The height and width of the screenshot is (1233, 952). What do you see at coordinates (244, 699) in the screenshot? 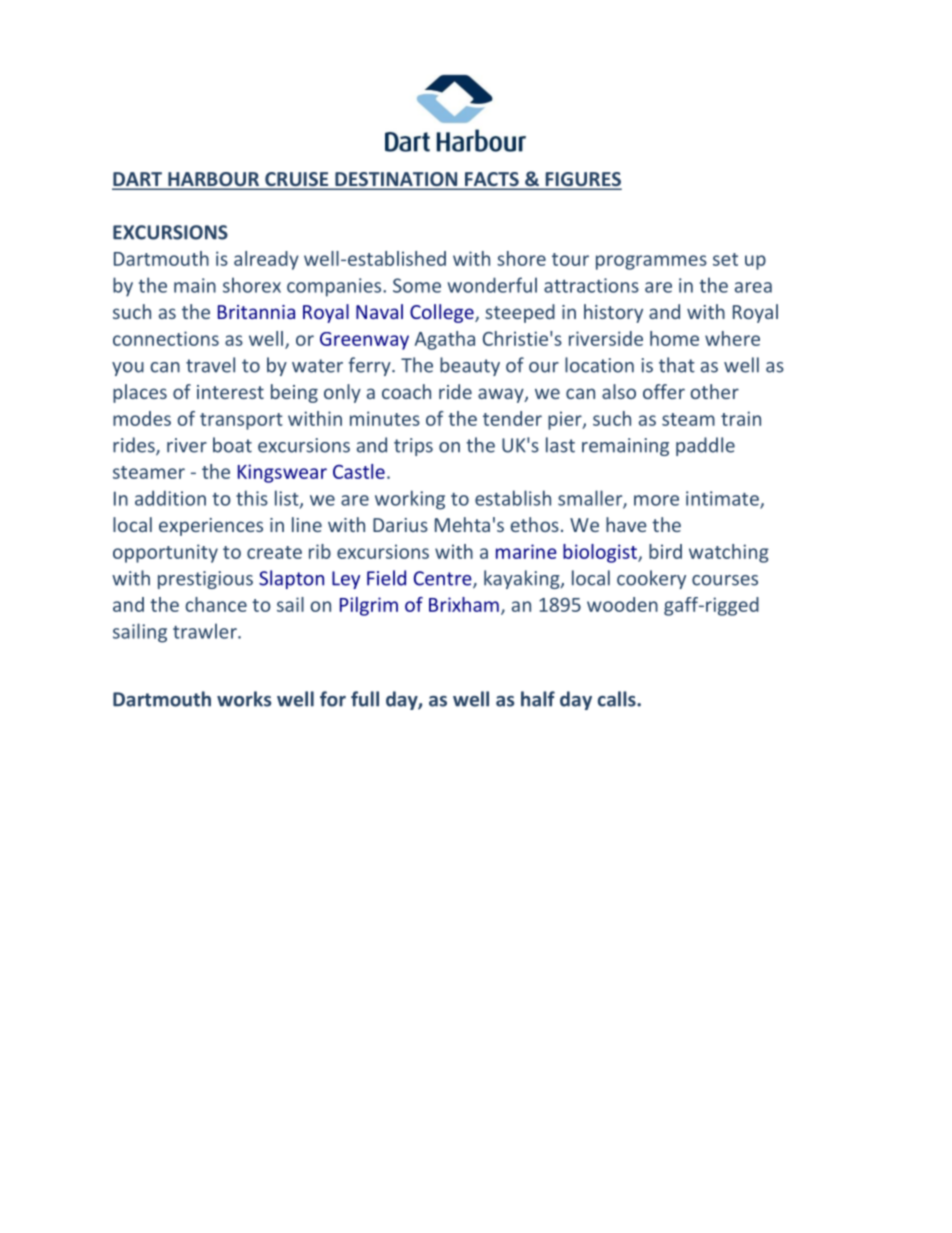
I see `works` at bounding box center [244, 699].
